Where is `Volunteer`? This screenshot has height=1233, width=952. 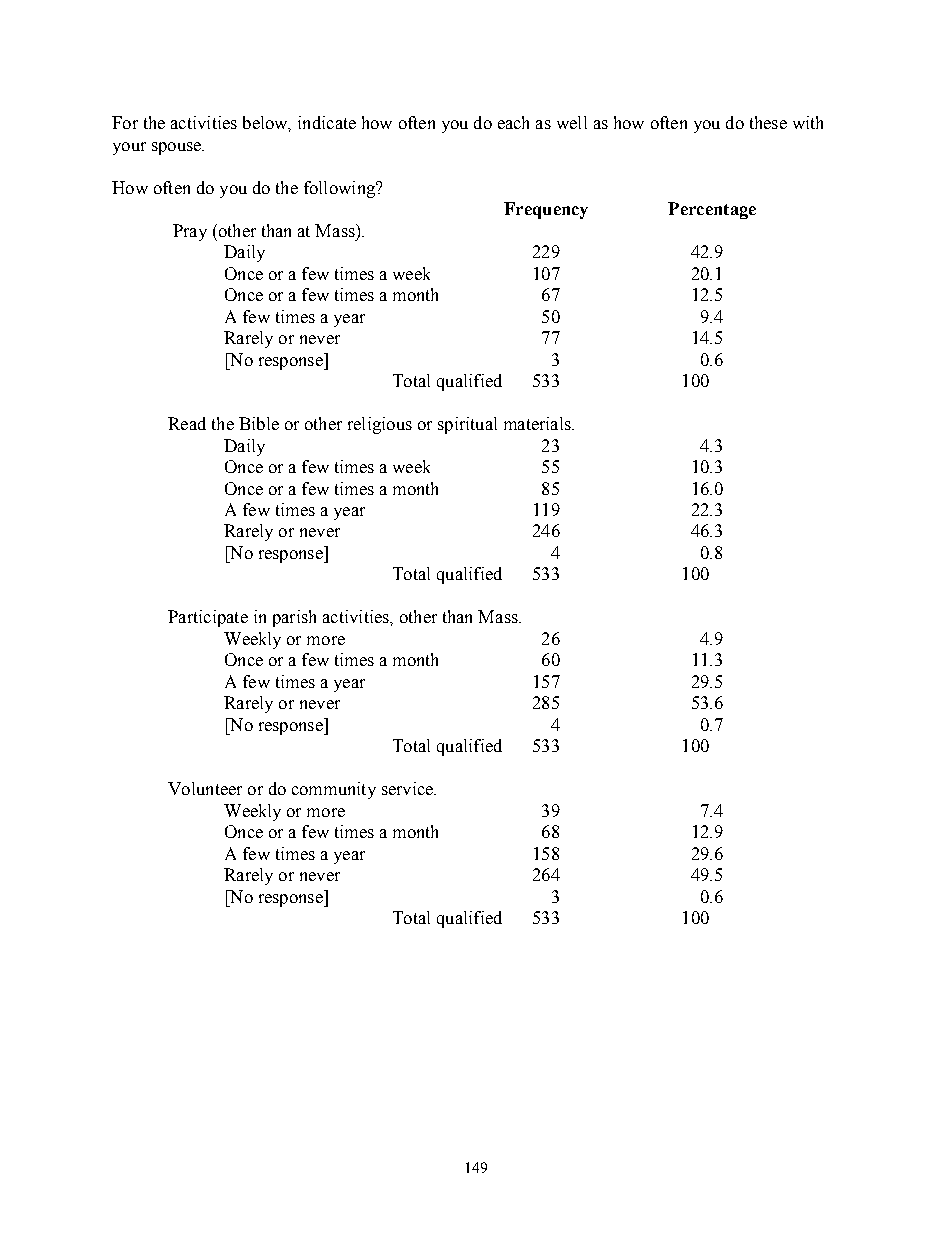 Volunteer is located at coordinates (205, 788).
